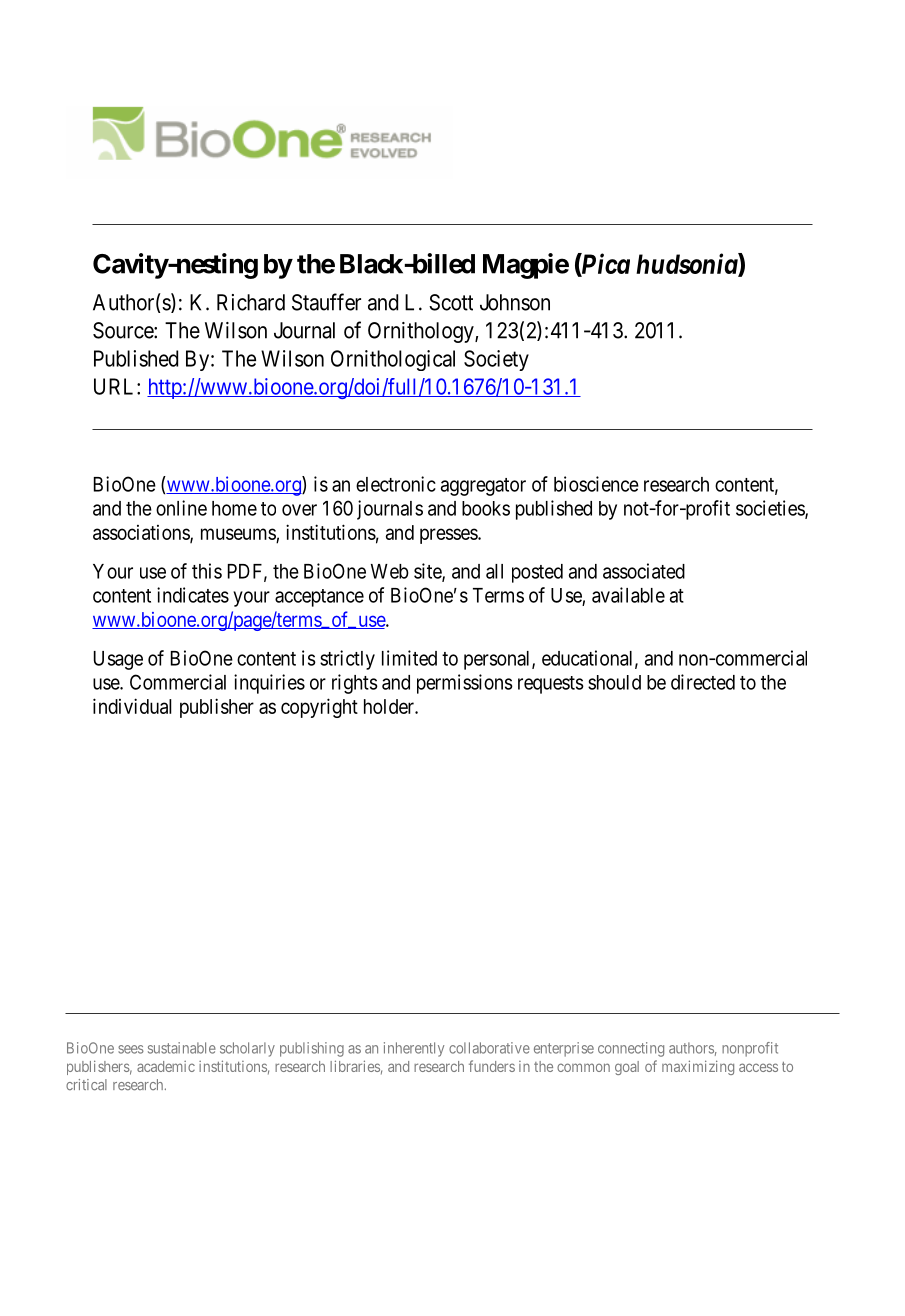 The width and height of the document is (905, 1316). What do you see at coordinates (449, 536) in the document?
I see `presses` at bounding box center [449, 536].
